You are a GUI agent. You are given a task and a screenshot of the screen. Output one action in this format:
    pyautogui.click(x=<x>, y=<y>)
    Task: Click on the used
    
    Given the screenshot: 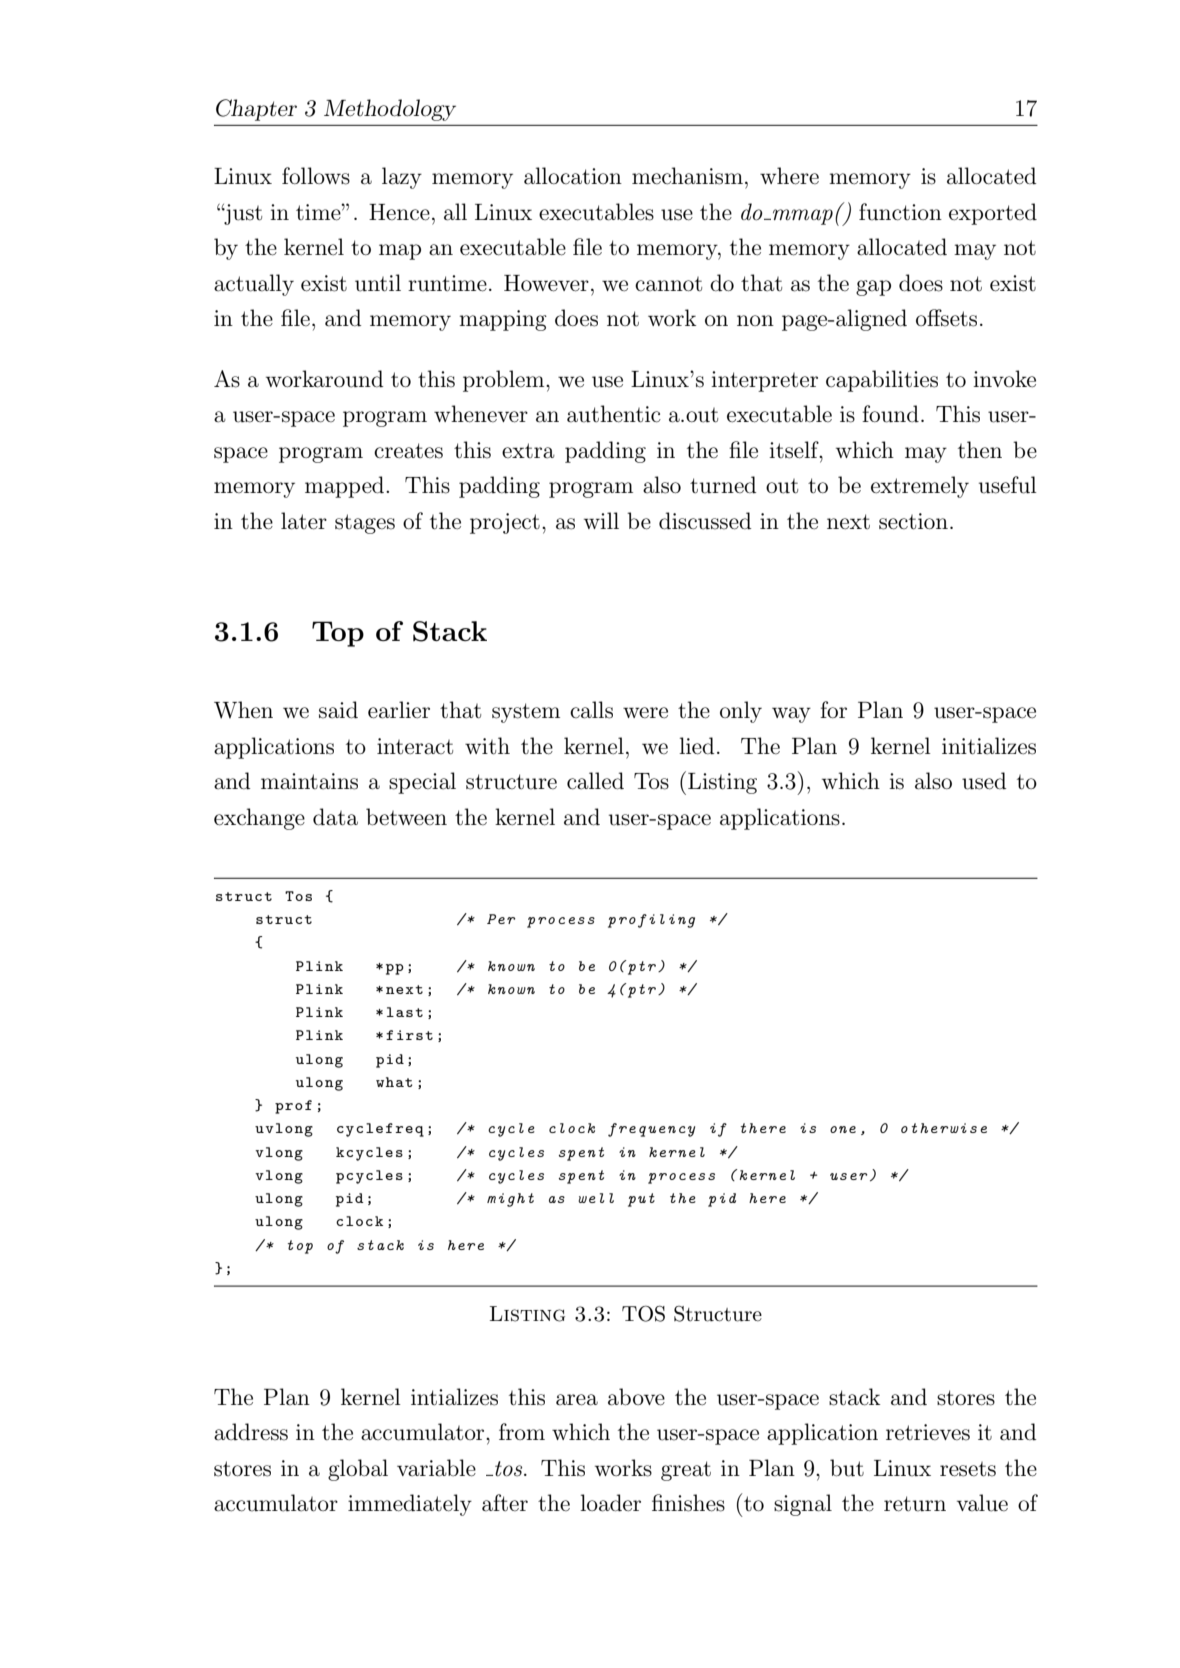 What is the action you would take?
    pyautogui.click(x=984, y=781)
